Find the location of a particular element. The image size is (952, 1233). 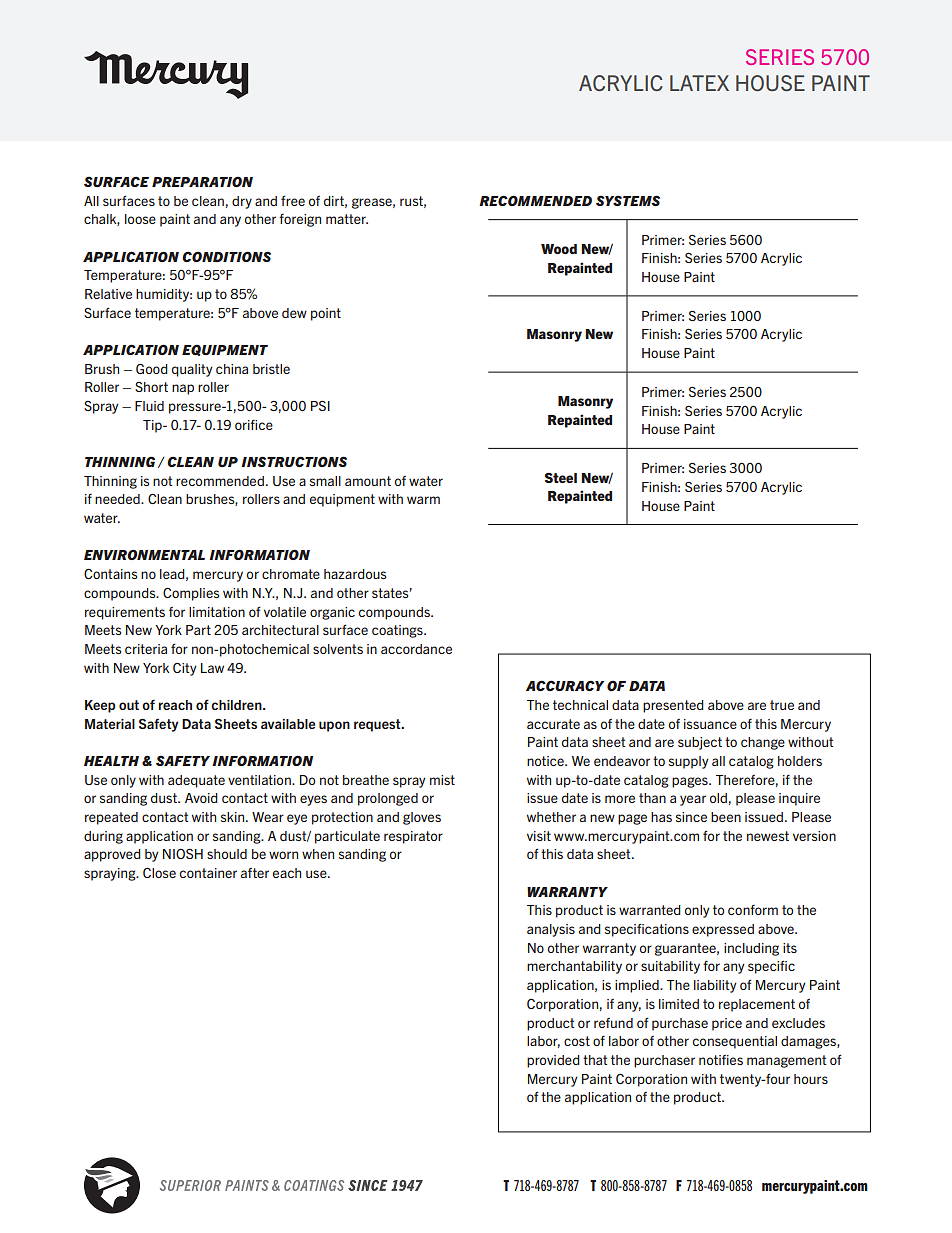

matter is located at coordinates (347, 219).
